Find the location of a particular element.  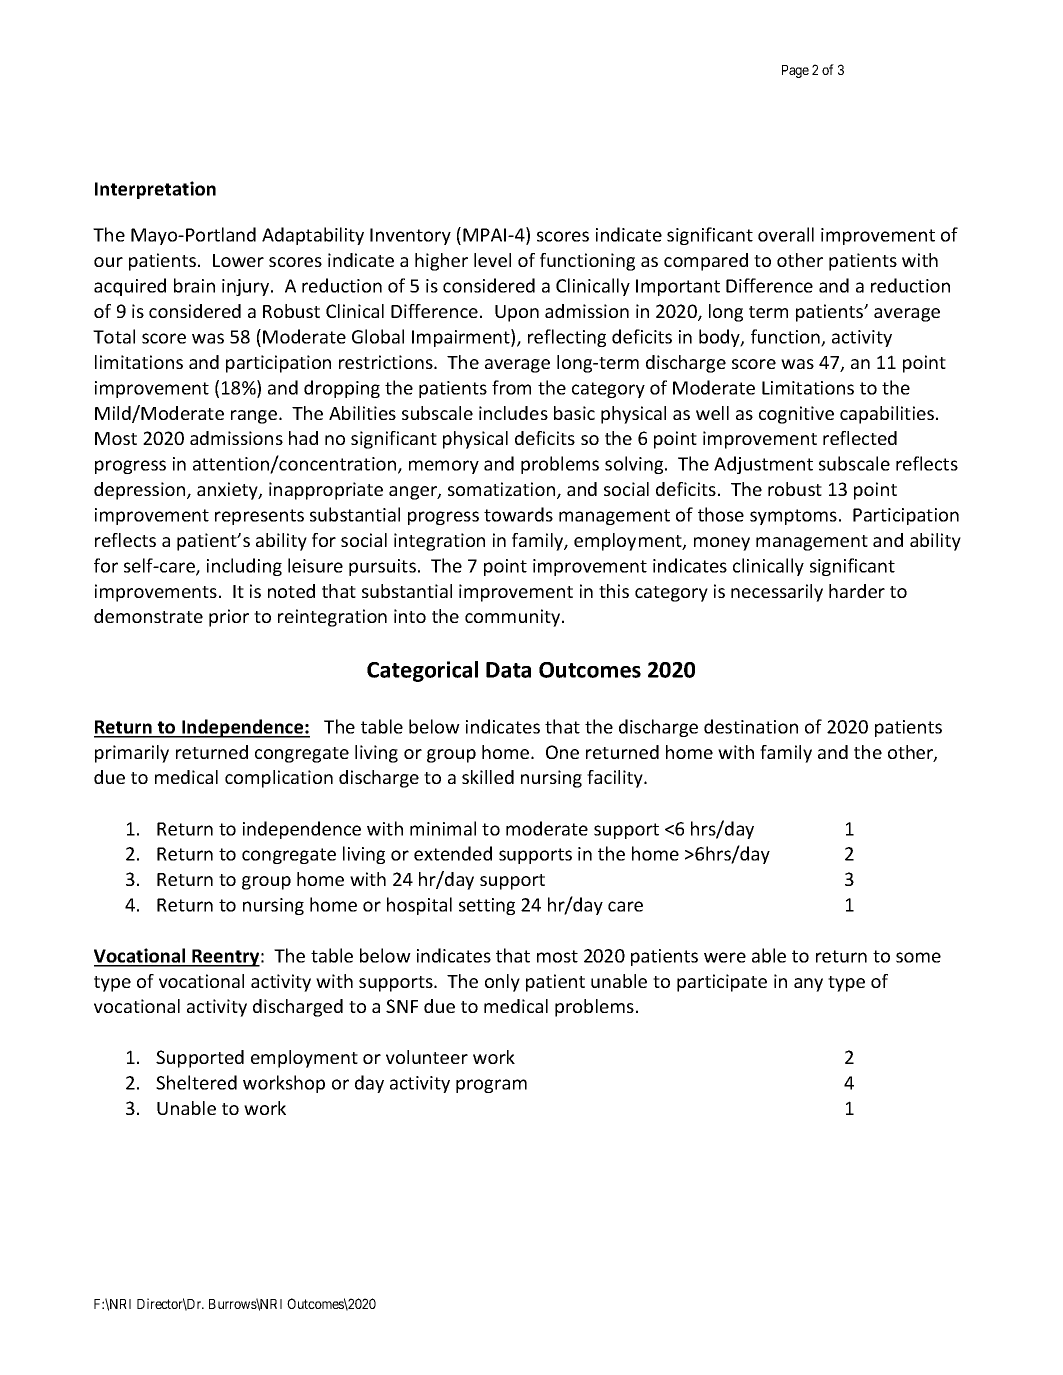

Interpretation is located at coordinates (155, 190).
